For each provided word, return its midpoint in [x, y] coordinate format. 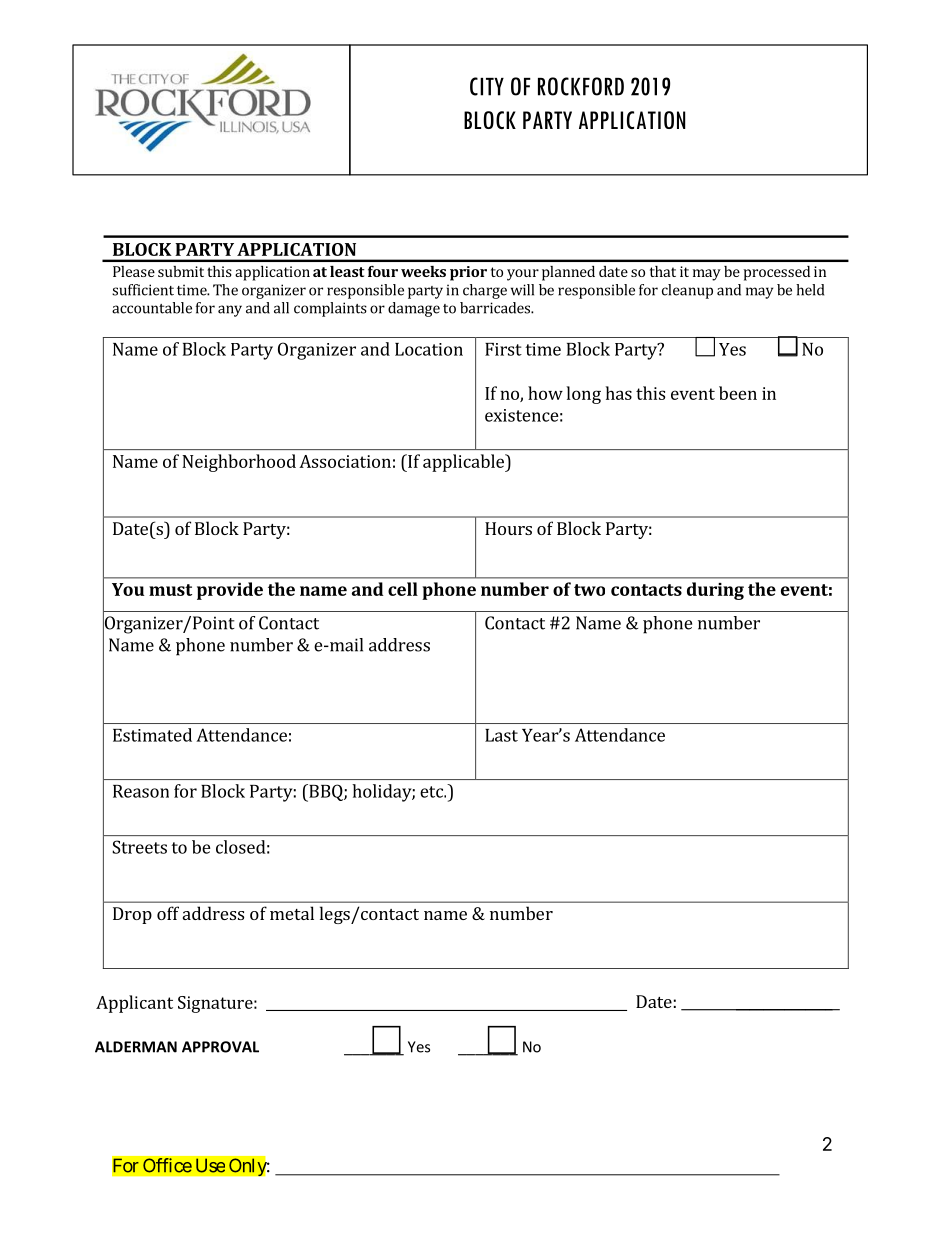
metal [292, 913]
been [738, 393]
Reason [141, 791]
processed [776, 273]
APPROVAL [220, 1047]
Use [210, 1165]
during [715, 591]
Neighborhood [239, 463]
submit [181, 271]
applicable [464, 463]
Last [501, 735]
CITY [487, 86]
